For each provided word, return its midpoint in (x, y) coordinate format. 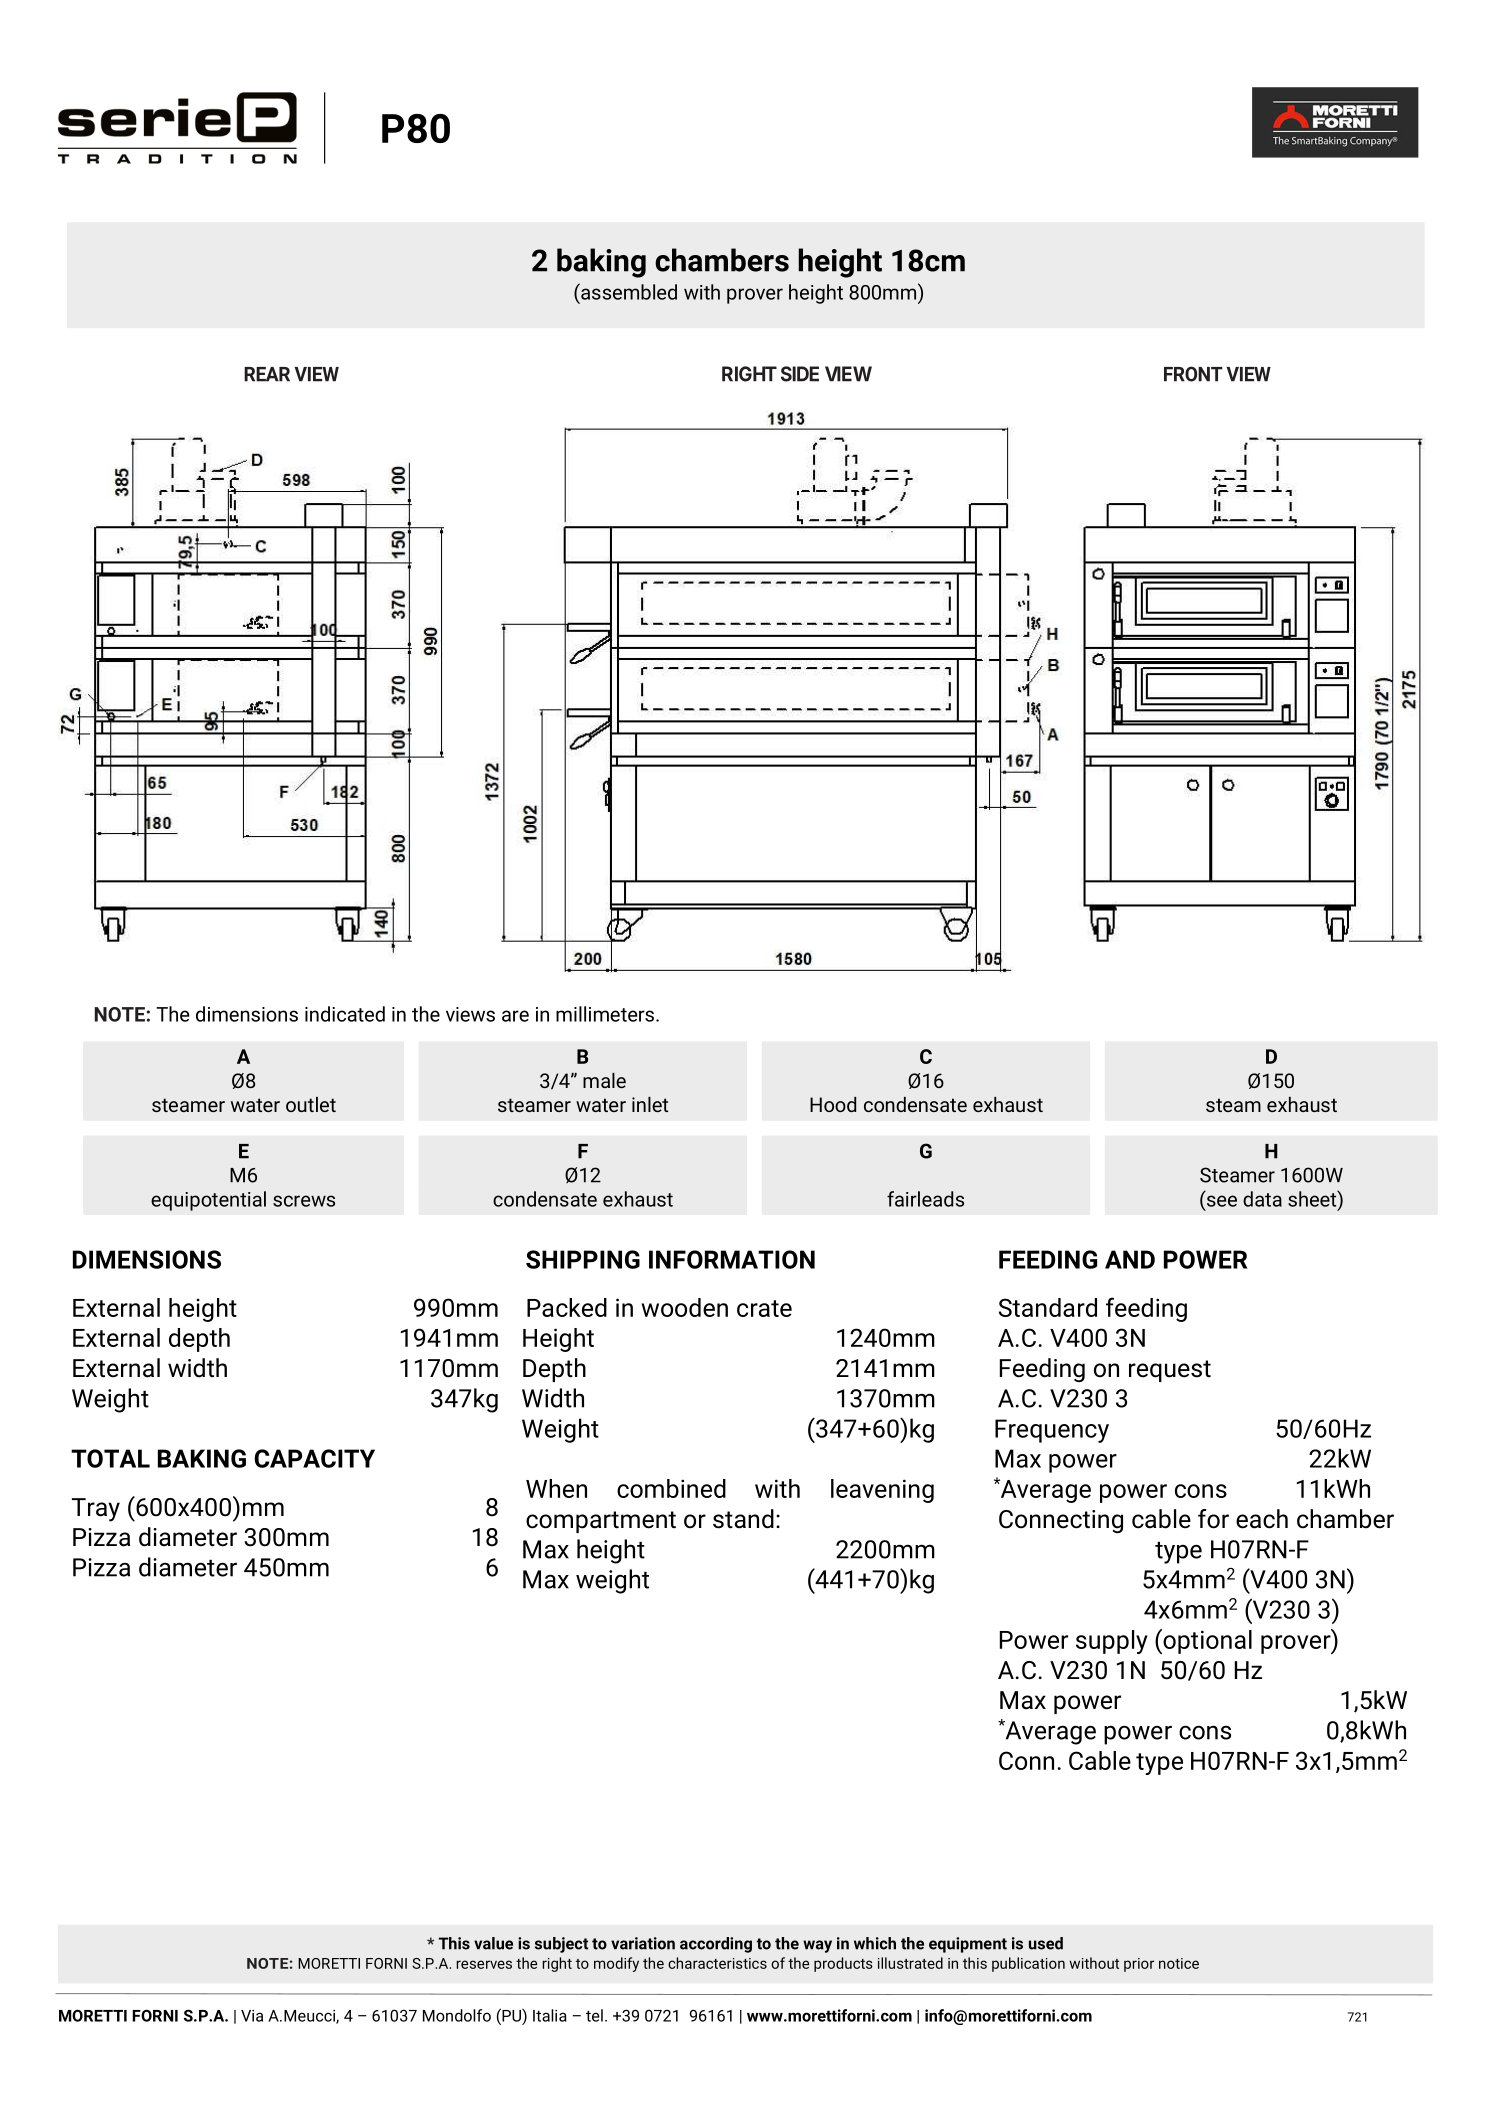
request (1170, 1371)
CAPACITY (314, 1458)
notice (1179, 1963)
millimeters (605, 1014)
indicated (345, 1014)
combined (671, 1488)
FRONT (1193, 374)
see (1220, 1202)
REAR (267, 374)
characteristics (717, 1963)
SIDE (800, 374)
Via (252, 2016)
